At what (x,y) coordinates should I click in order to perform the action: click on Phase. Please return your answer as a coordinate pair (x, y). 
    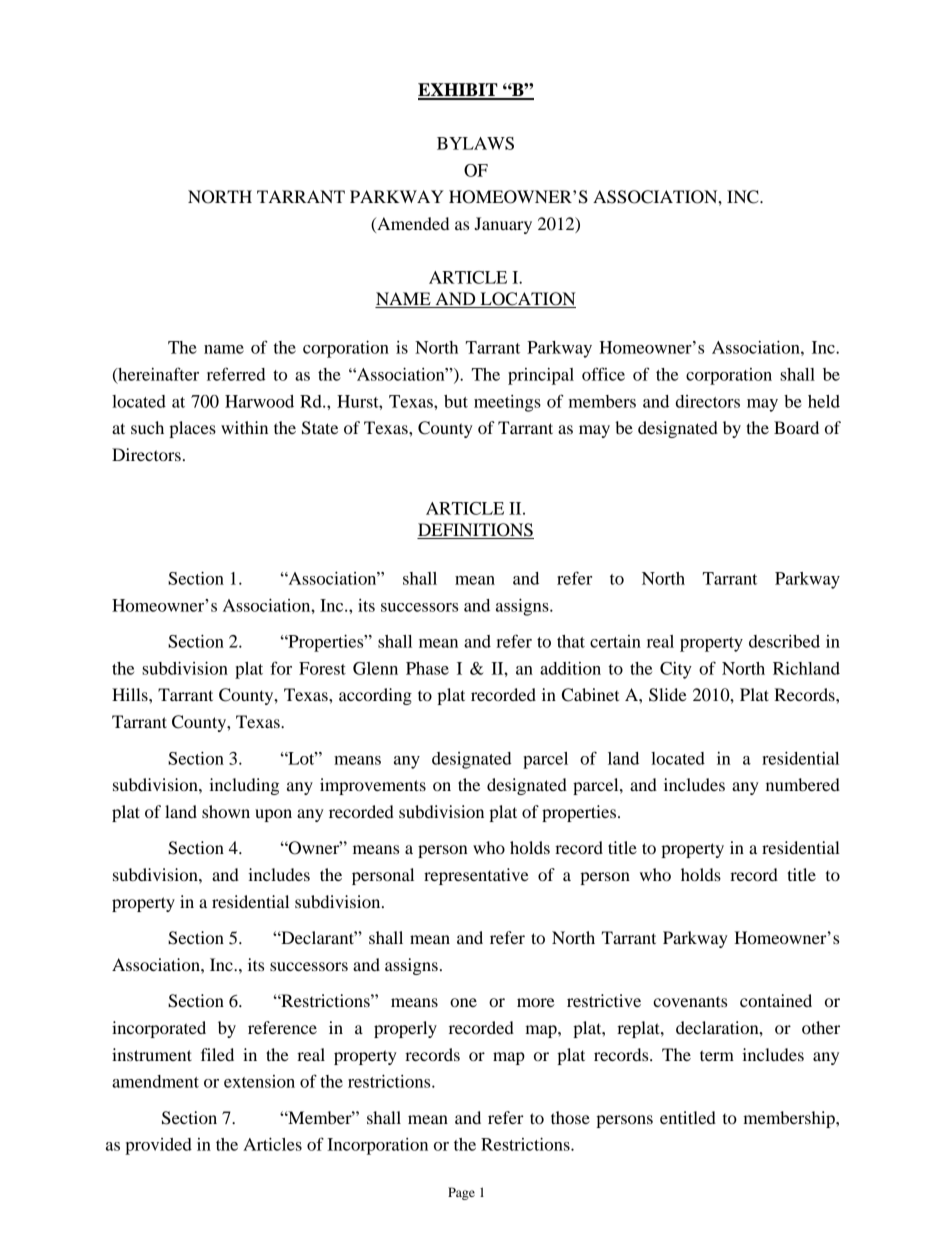
    Looking at the image, I should click on (427, 668).
